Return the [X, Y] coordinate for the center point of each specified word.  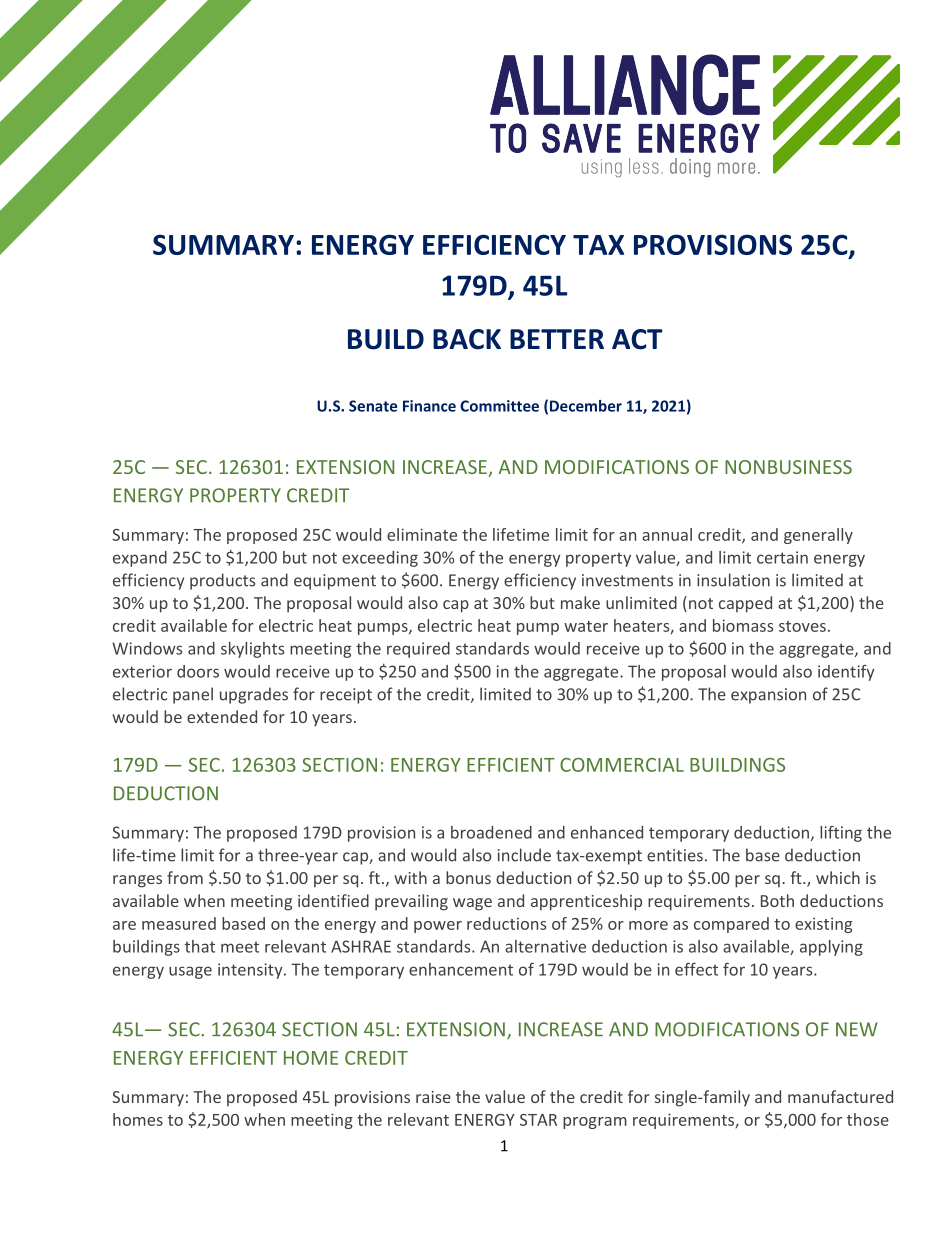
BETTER [557, 339]
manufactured [840, 1096]
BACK [467, 339]
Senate [373, 406]
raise [433, 1097]
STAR [538, 1120]
